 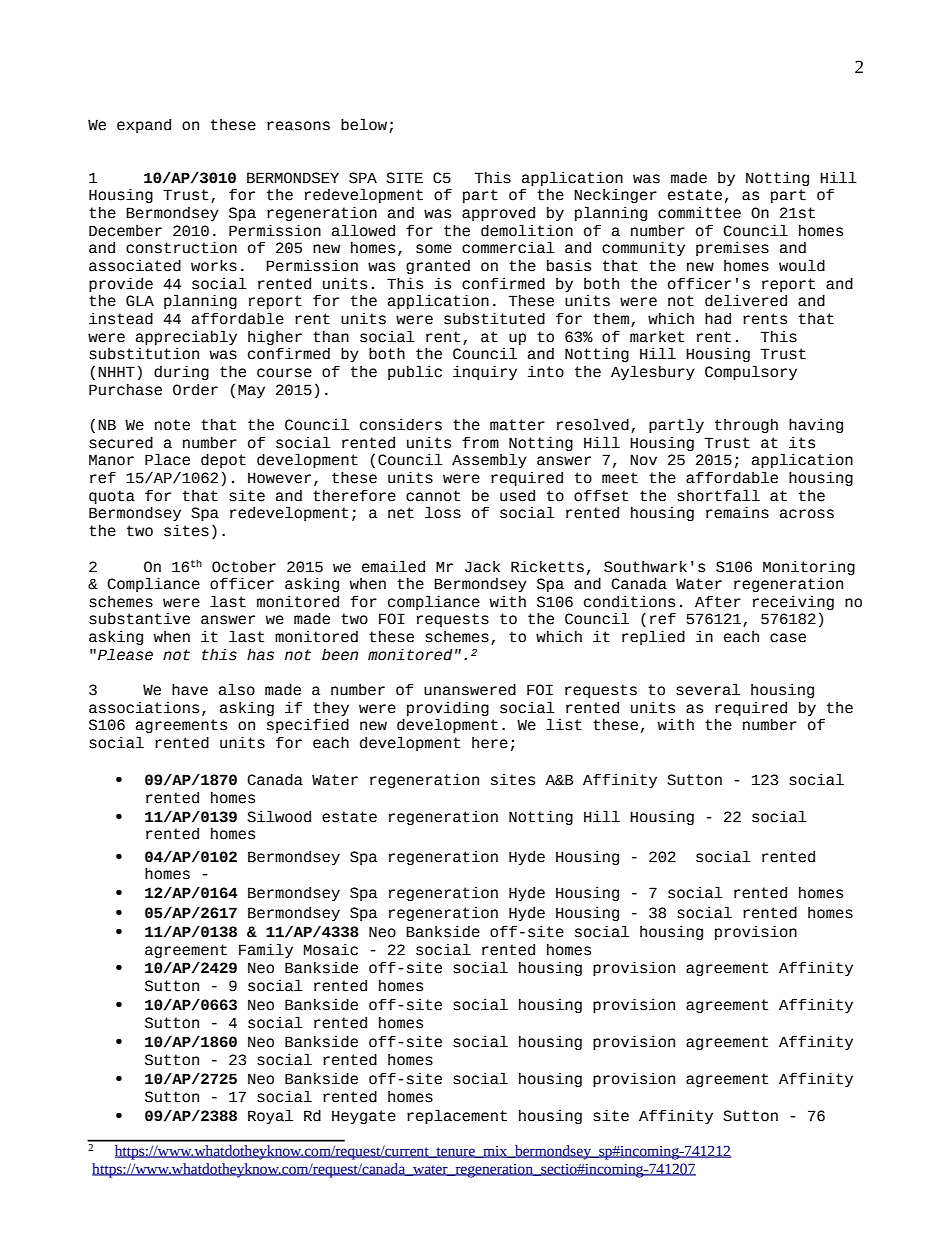 What do you see at coordinates (708, 689) in the screenshot?
I see `several` at bounding box center [708, 689].
